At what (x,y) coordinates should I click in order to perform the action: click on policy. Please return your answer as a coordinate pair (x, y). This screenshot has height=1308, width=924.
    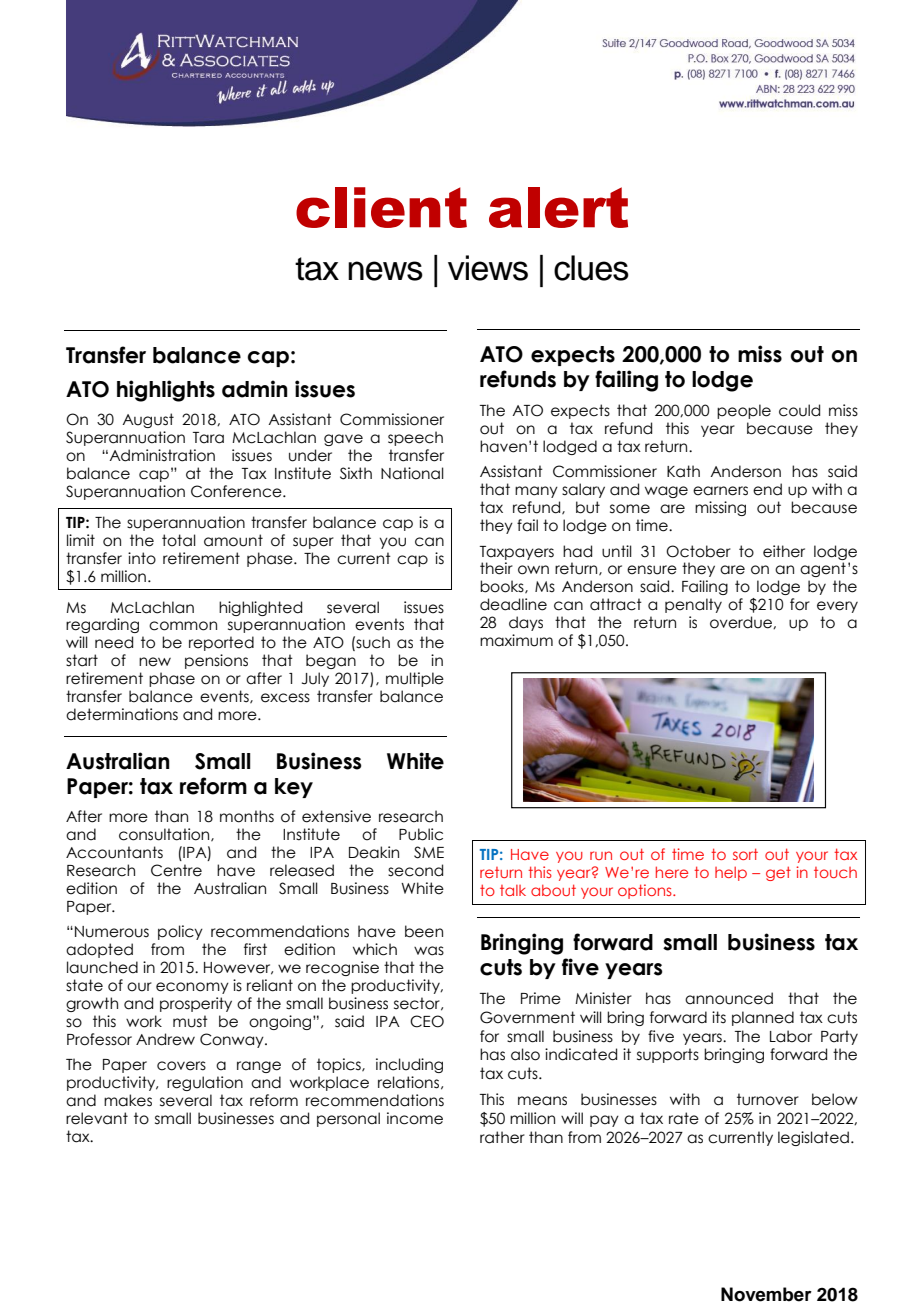
    Looking at the image, I should click on (180, 932).
